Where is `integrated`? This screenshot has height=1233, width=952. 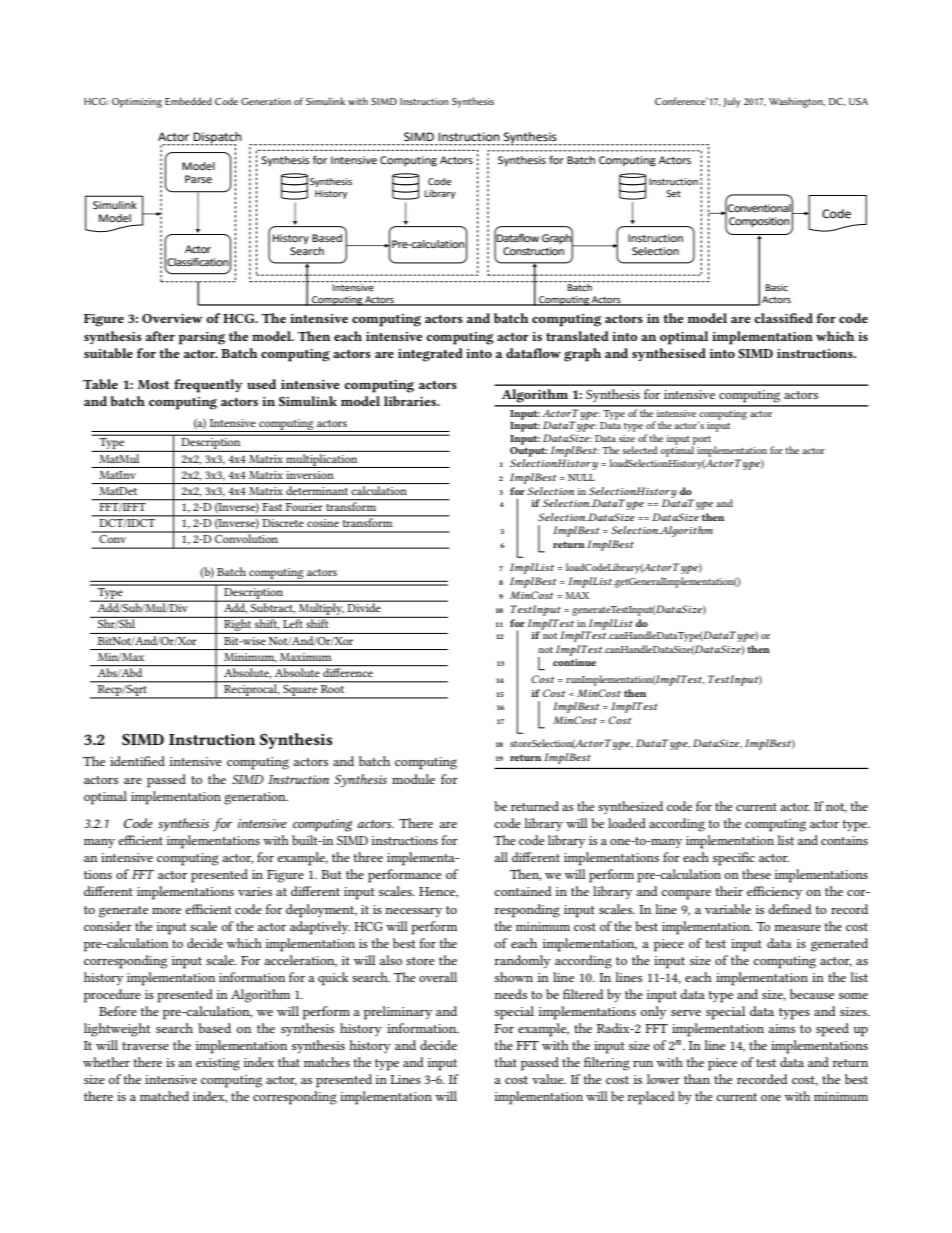 integrated is located at coordinates (430, 355).
